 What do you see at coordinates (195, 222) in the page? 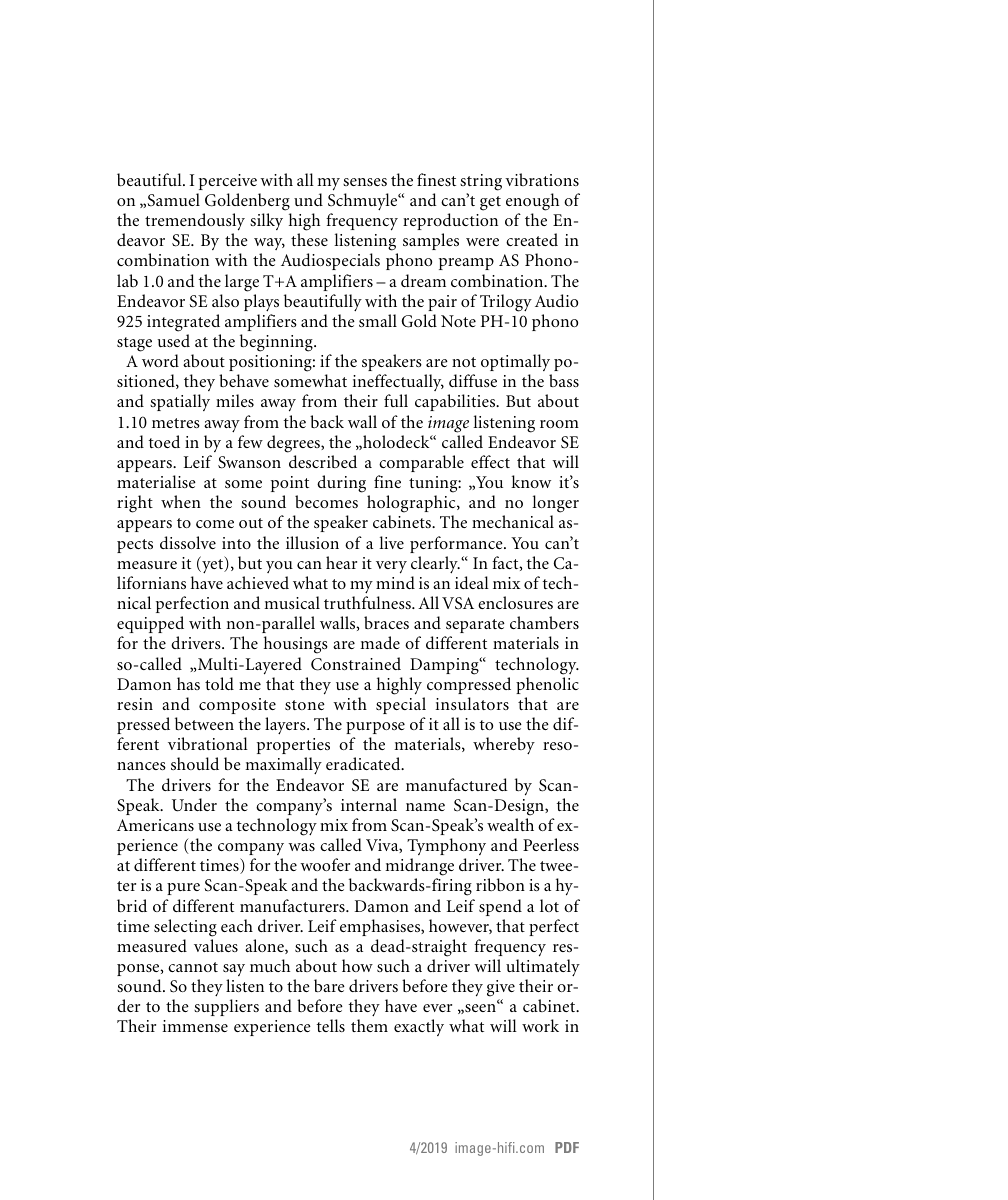
I see `tremendously` at bounding box center [195, 222].
